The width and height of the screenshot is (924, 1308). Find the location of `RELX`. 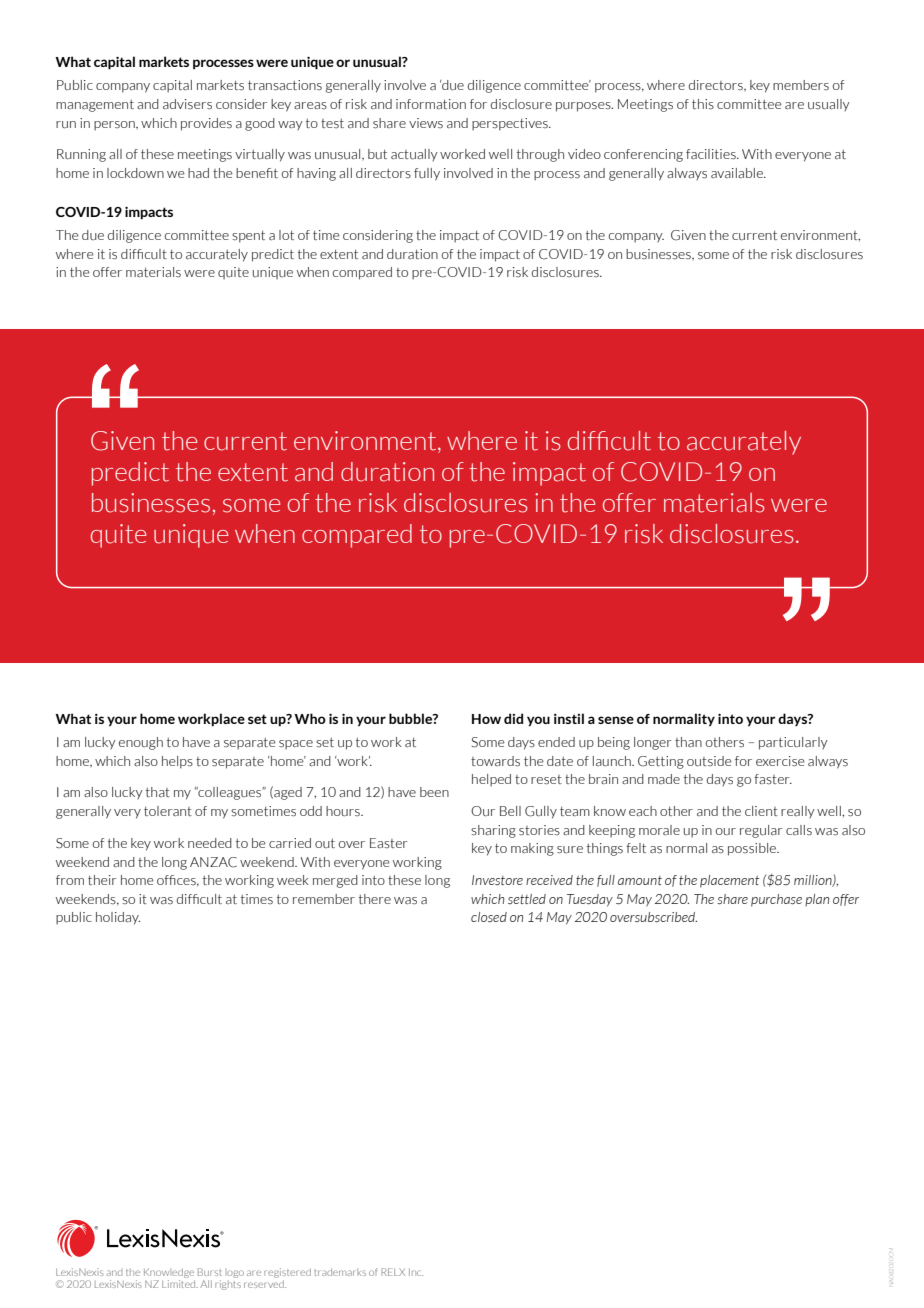

RELX is located at coordinates (393, 1272).
